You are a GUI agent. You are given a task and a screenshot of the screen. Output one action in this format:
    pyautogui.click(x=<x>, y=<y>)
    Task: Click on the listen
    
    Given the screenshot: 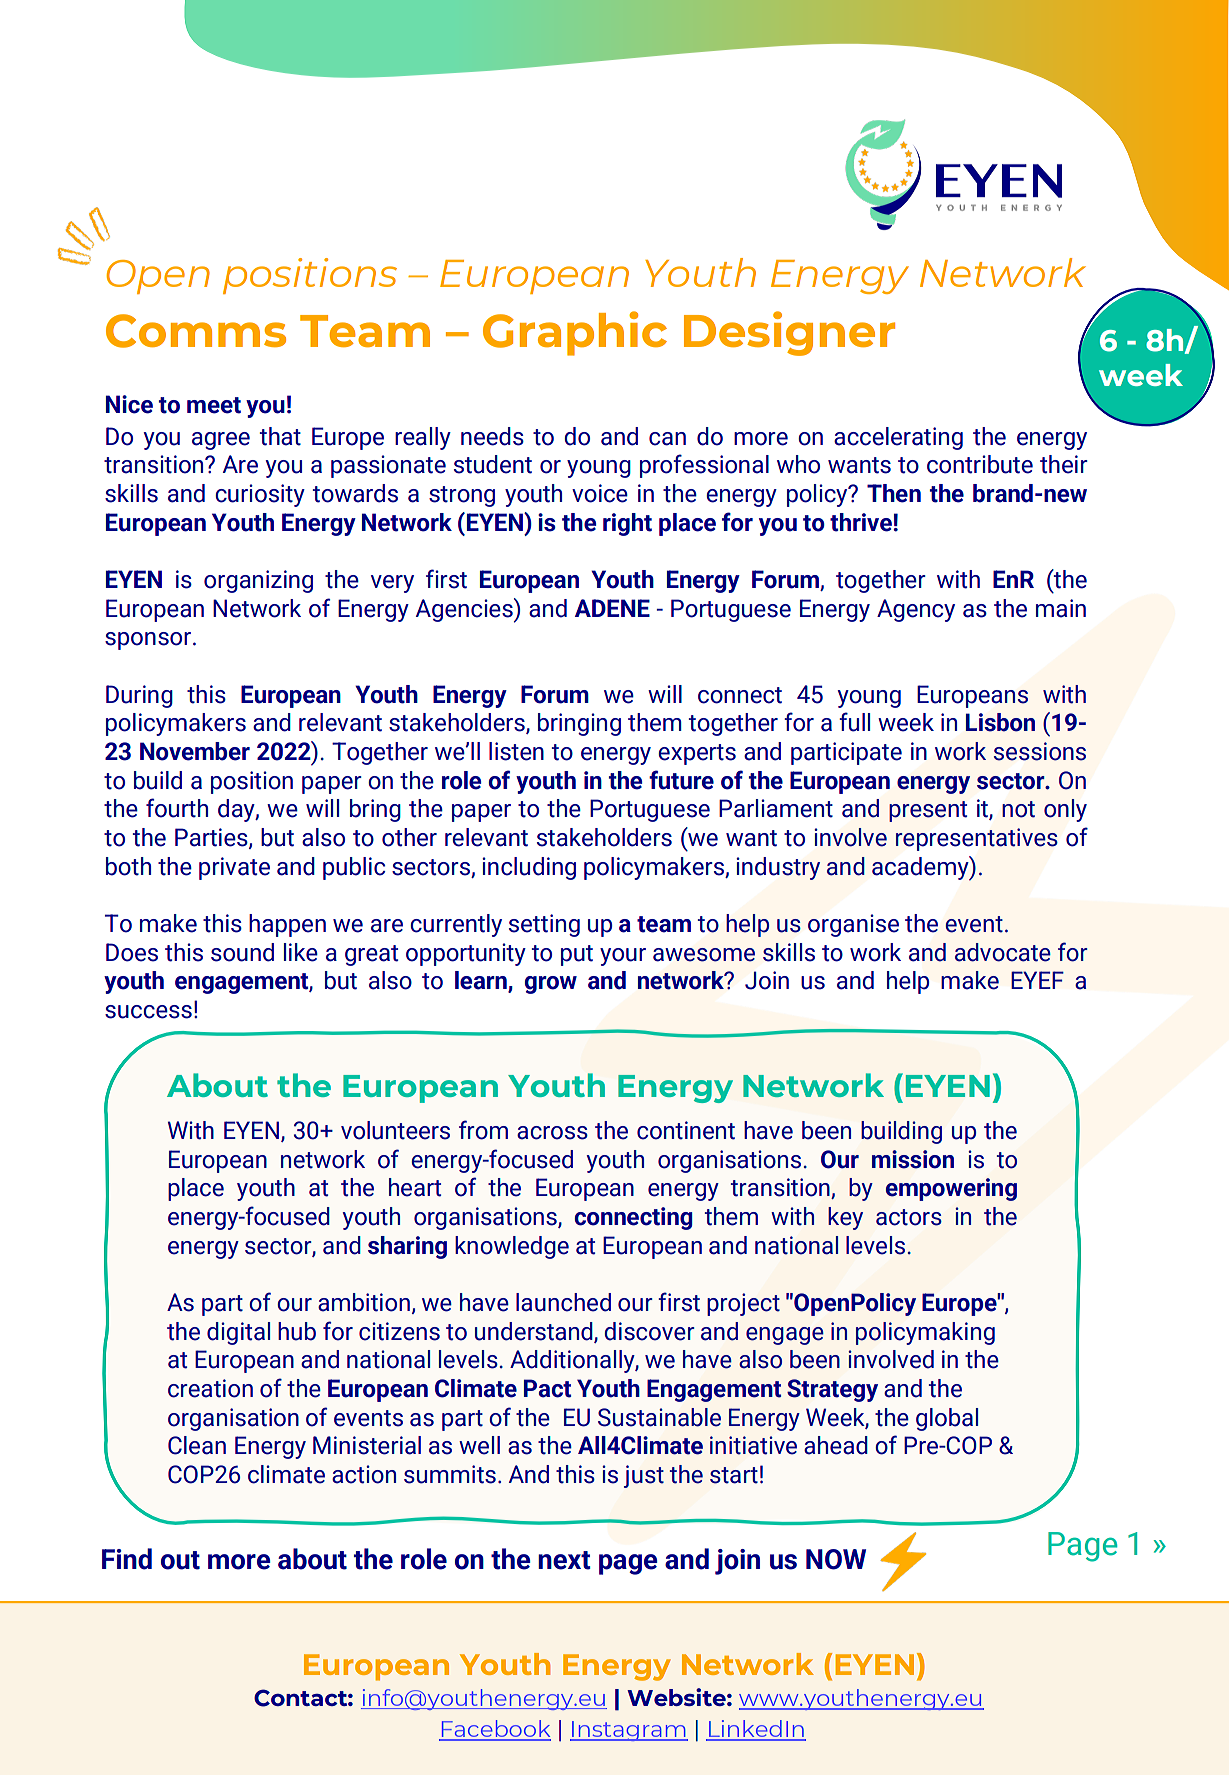 What is the action you would take?
    pyautogui.click(x=516, y=751)
